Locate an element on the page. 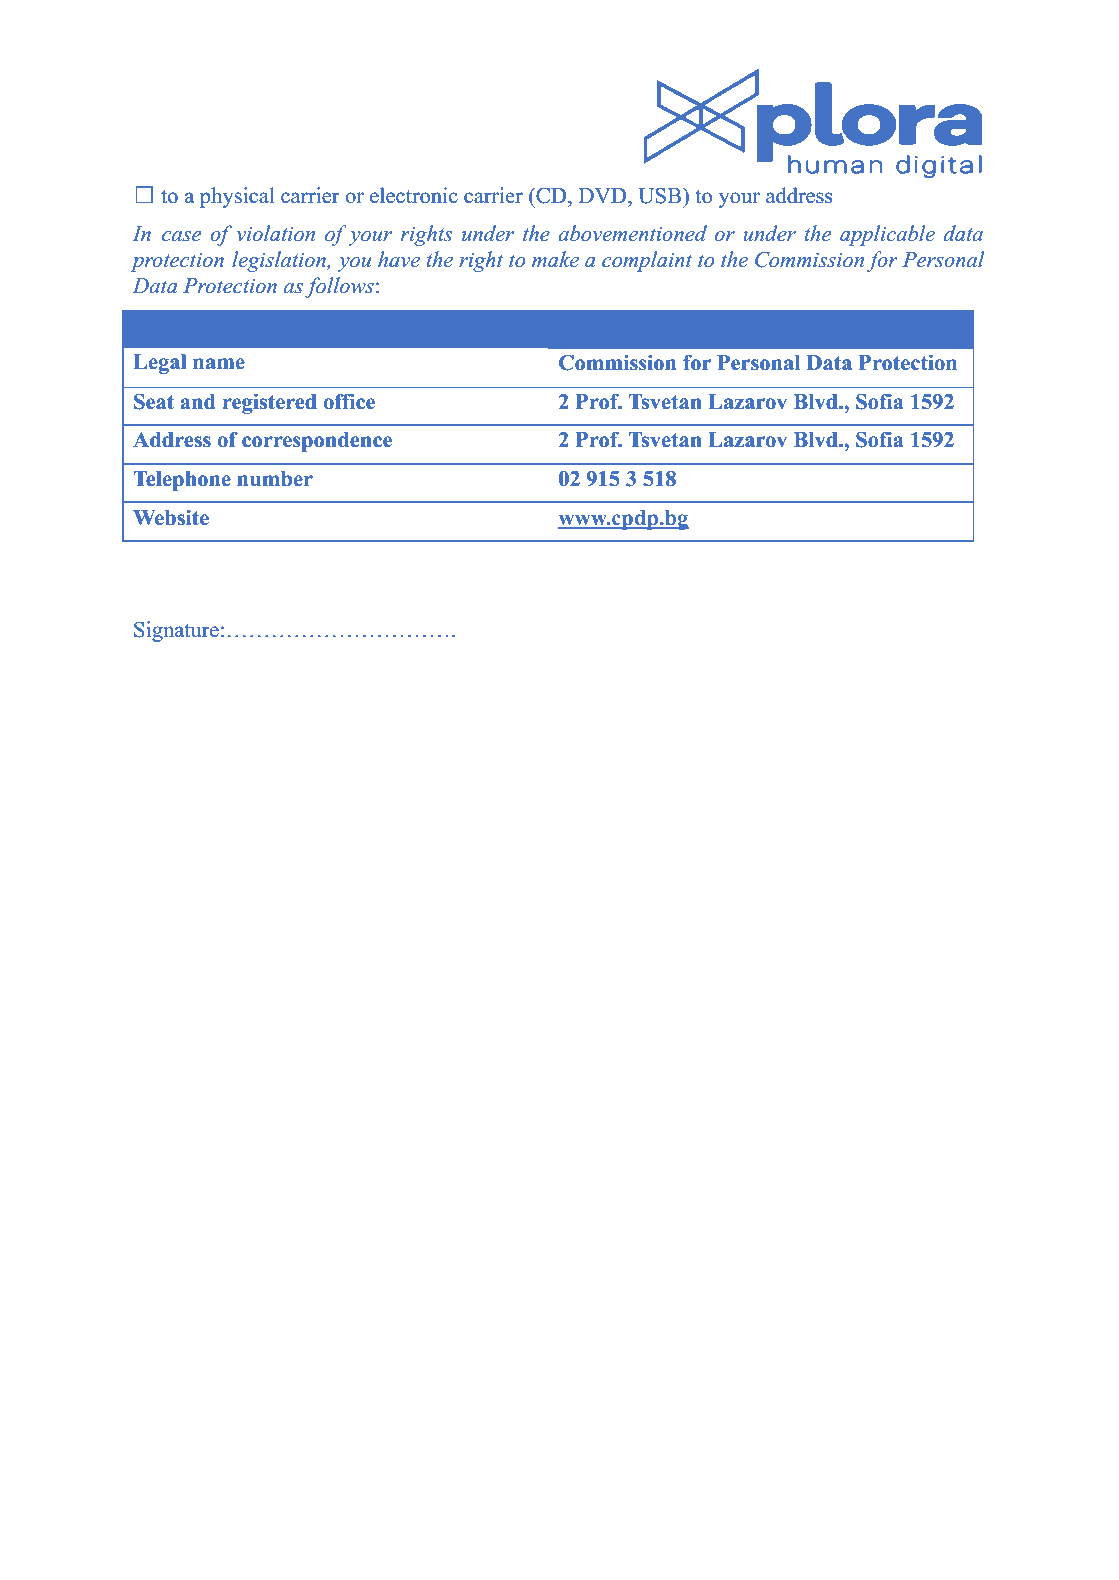  number is located at coordinates (275, 479).
